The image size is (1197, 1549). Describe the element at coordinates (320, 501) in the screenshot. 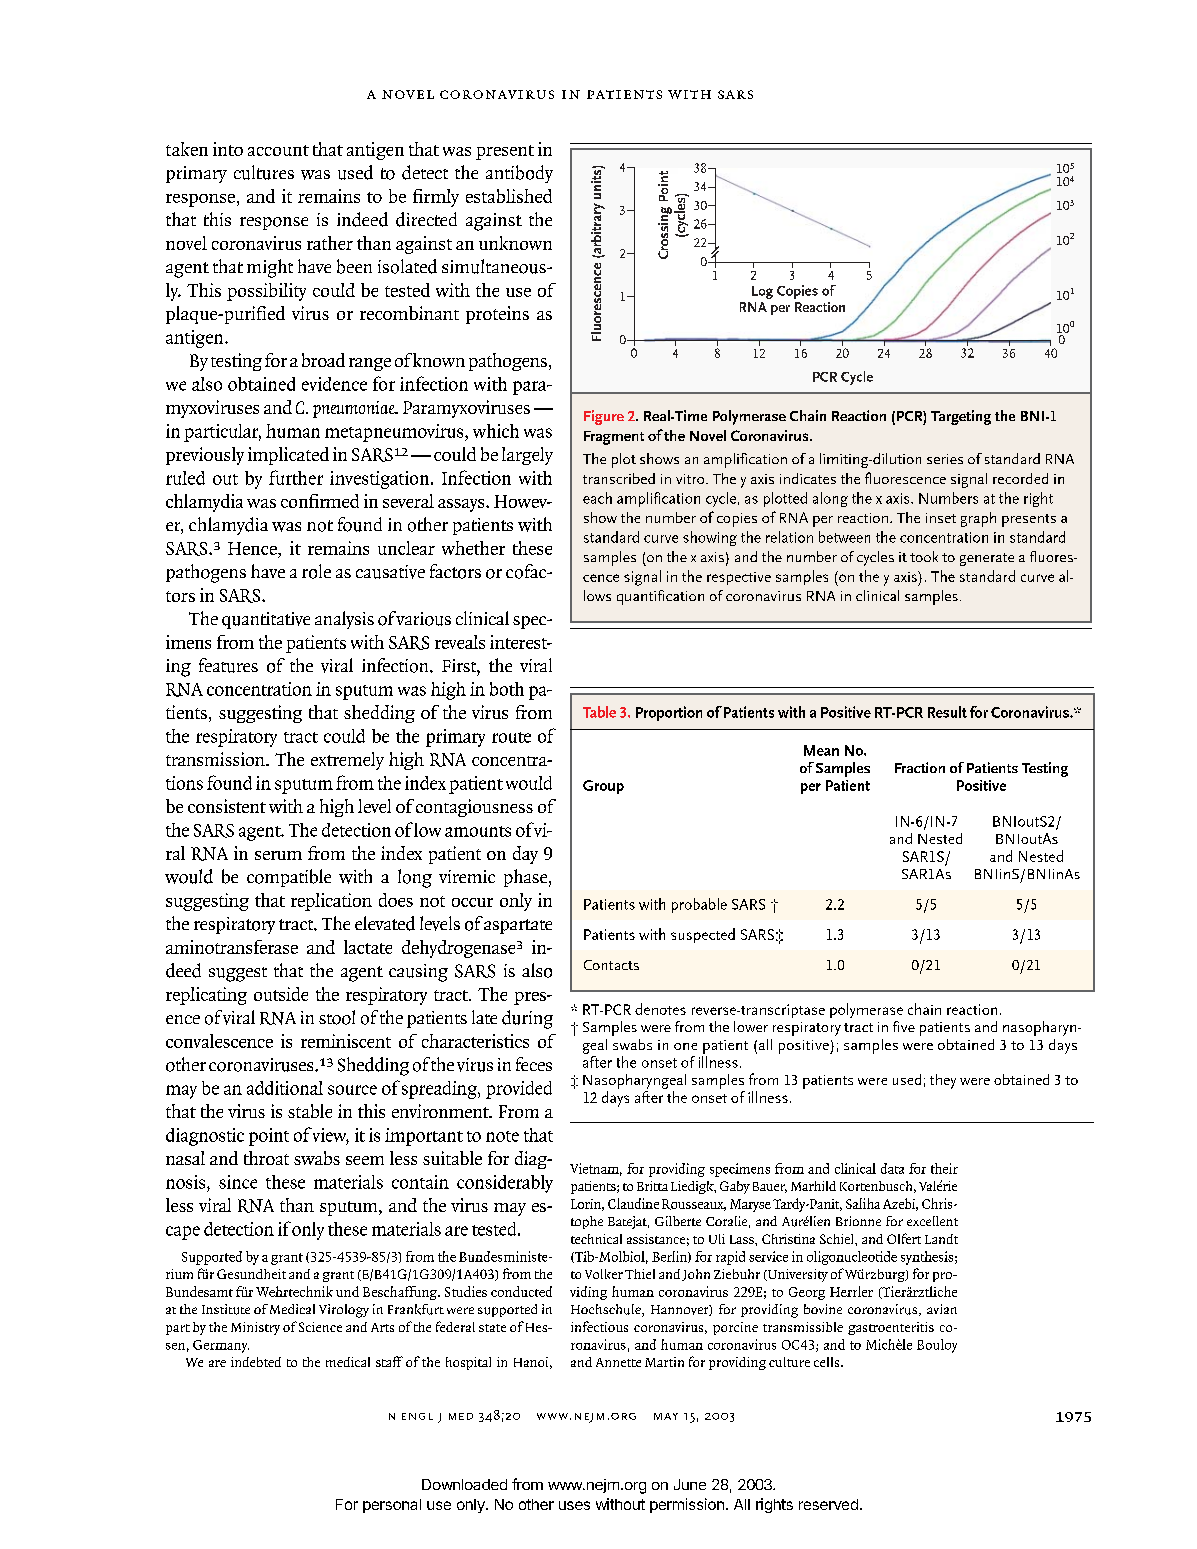

I see `confirmed` at that location.
